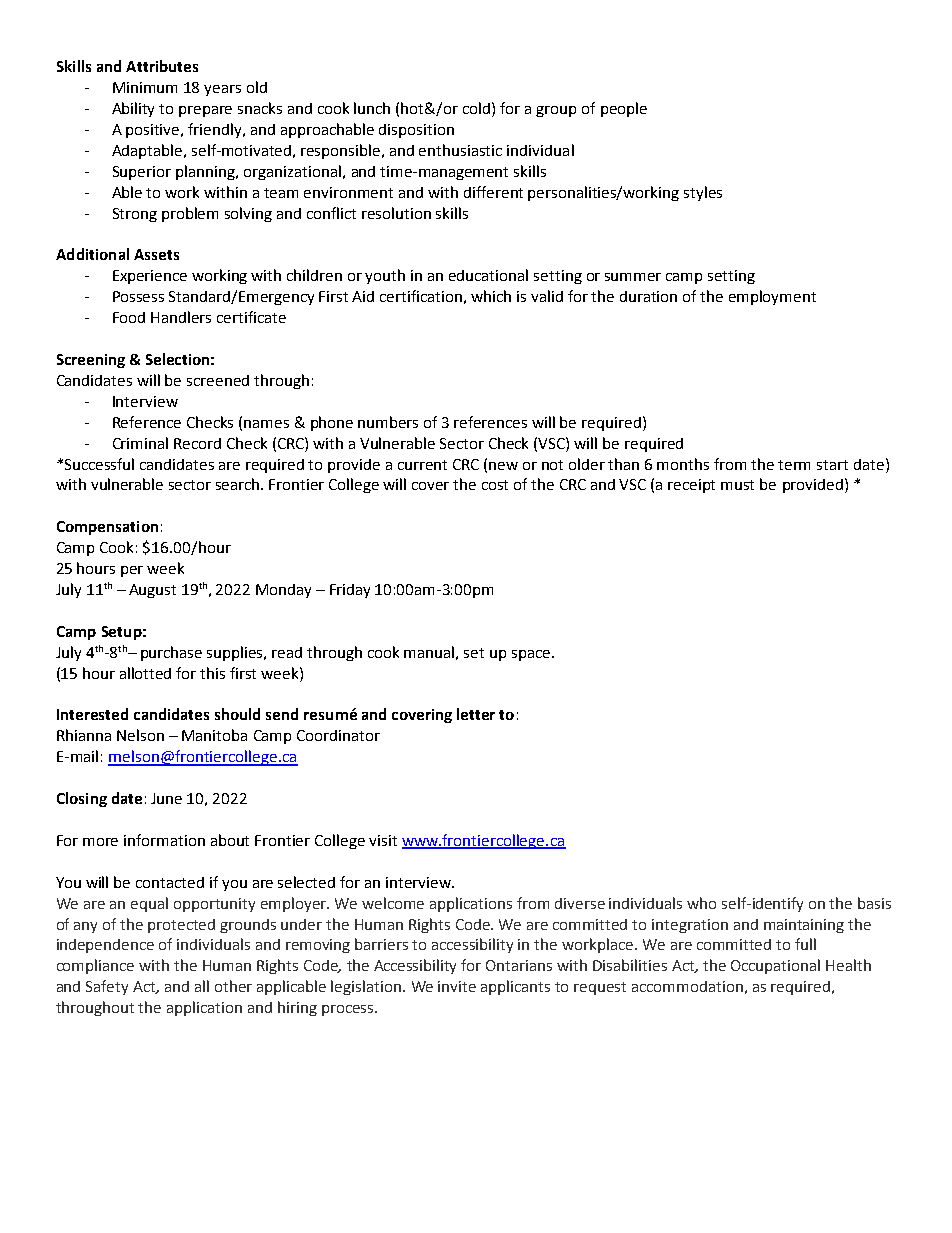 This screenshot has width=952, height=1233. What do you see at coordinates (233, 986) in the screenshot?
I see `other` at bounding box center [233, 986].
